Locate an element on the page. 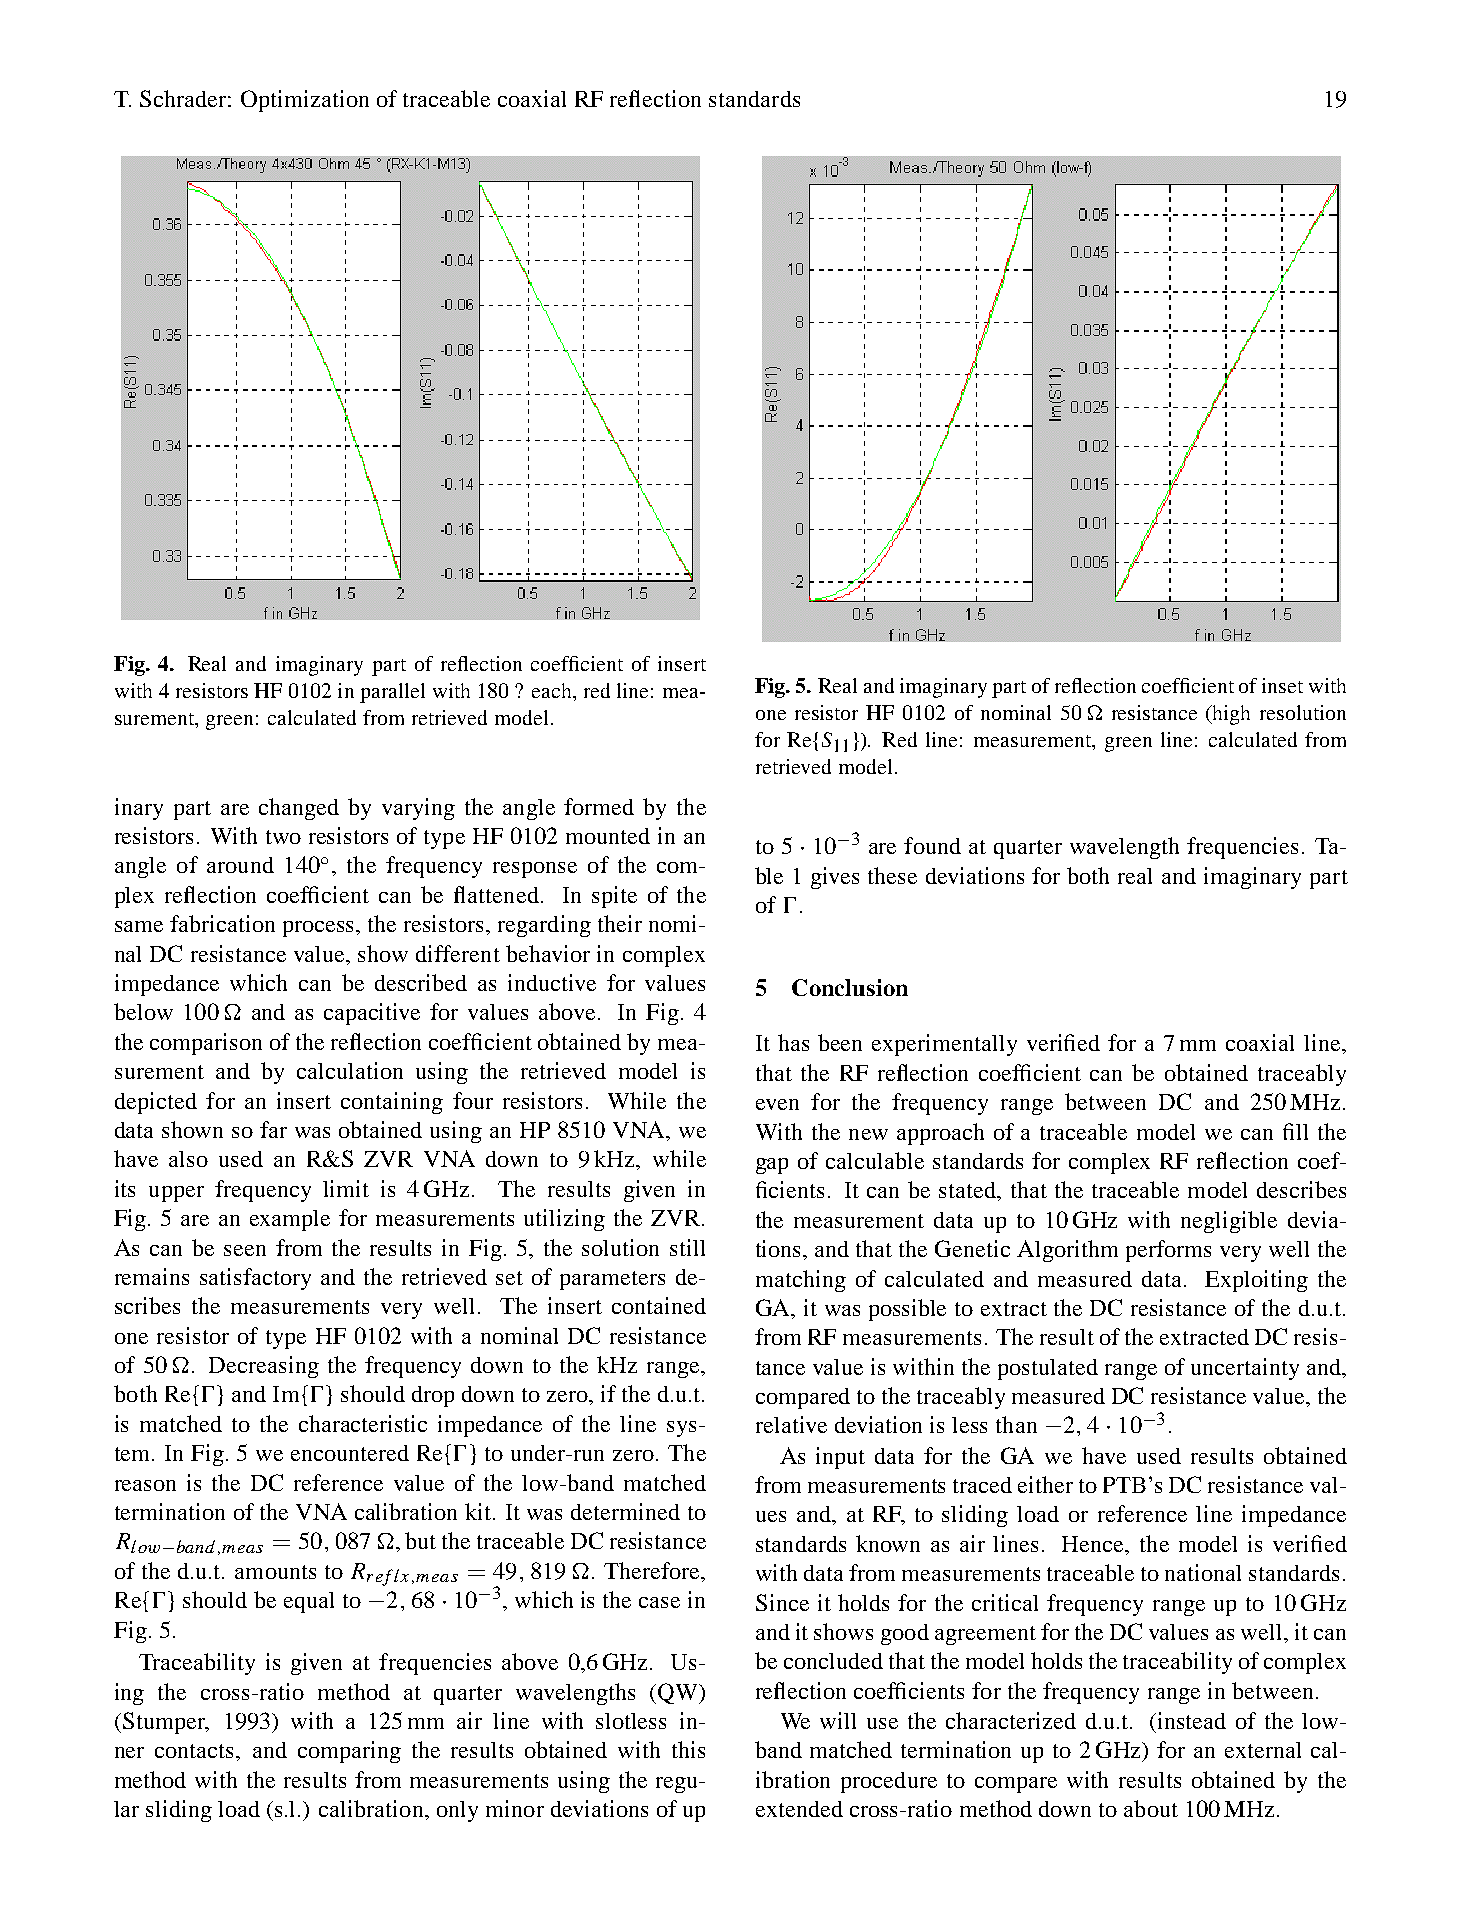 The image size is (1463, 1930). Optimization is located at coordinates (305, 101).
